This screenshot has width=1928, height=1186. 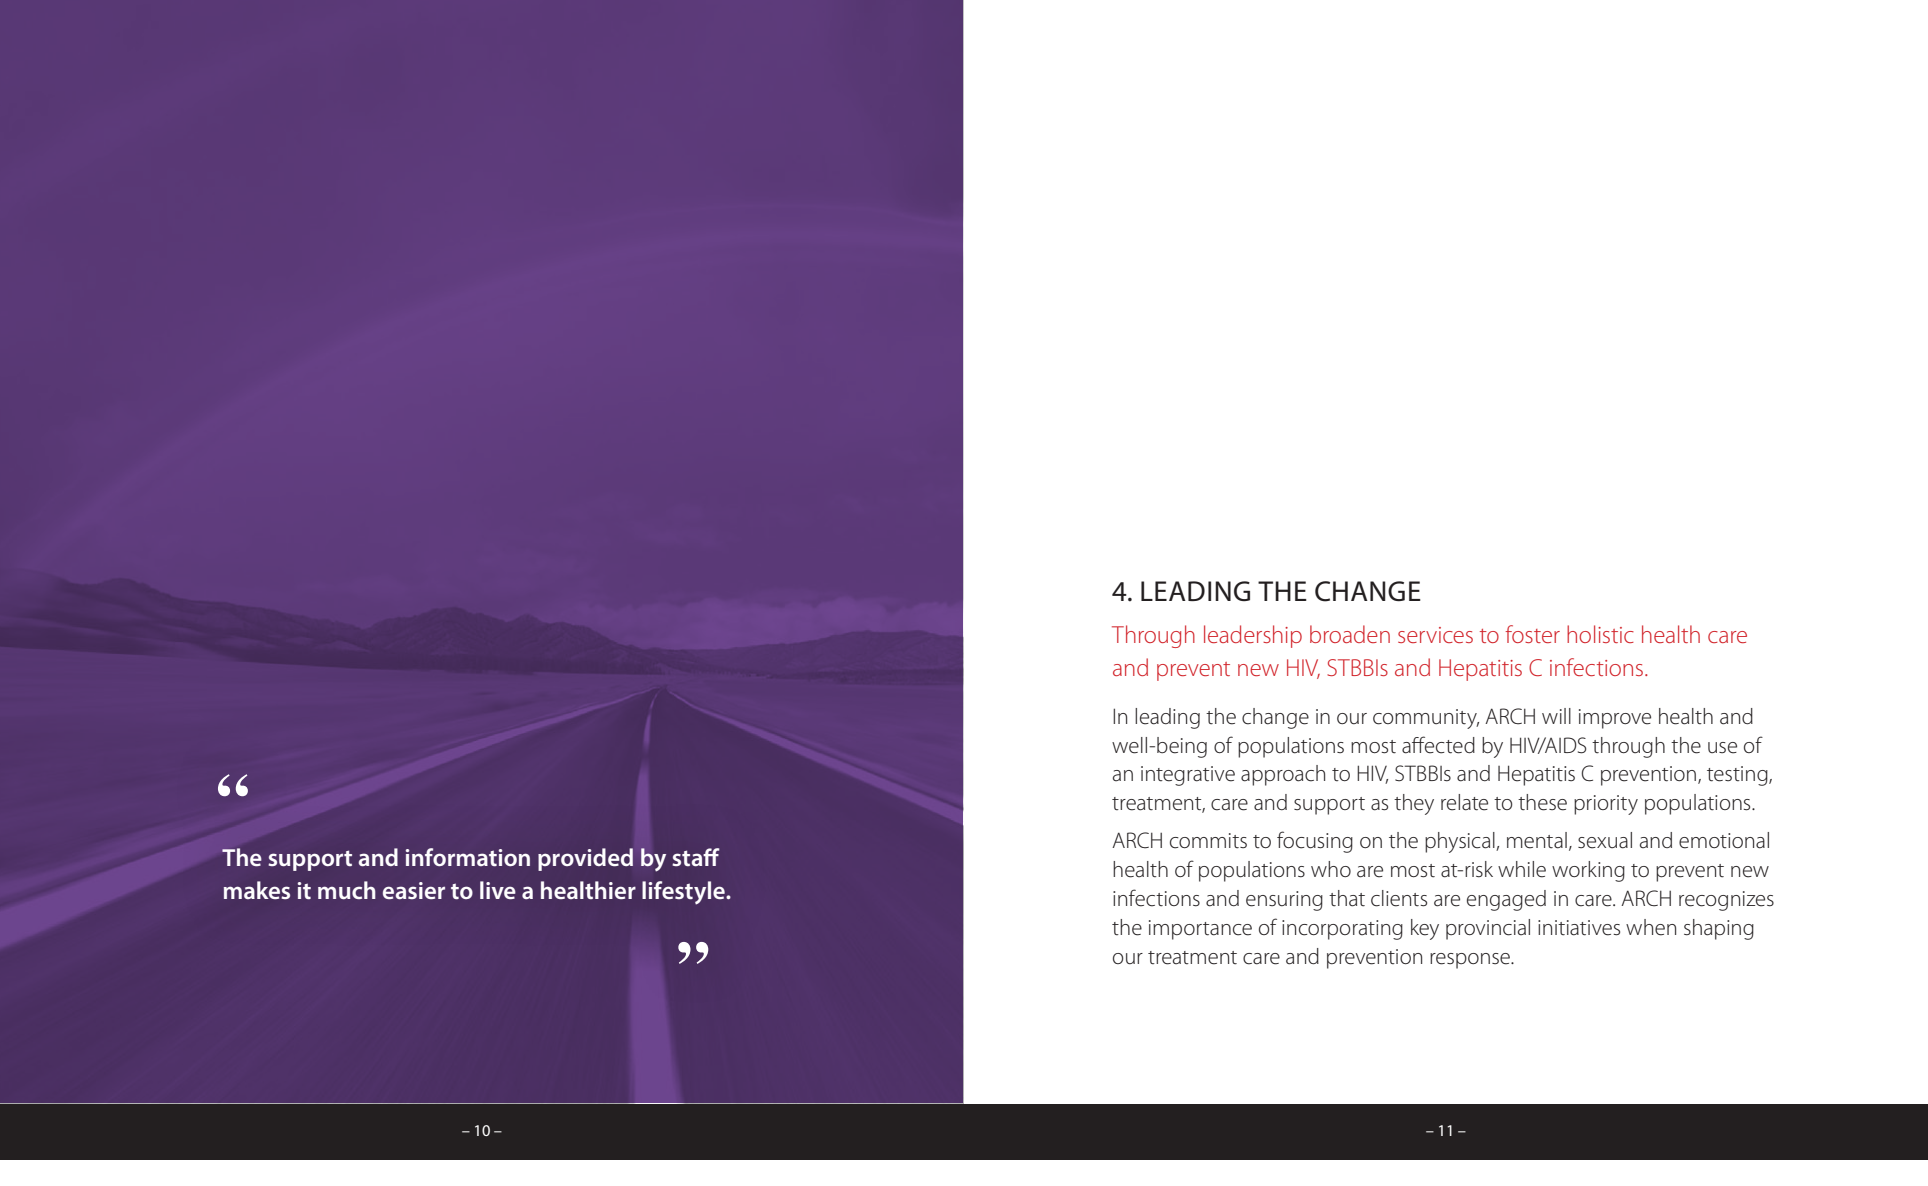 I want to click on commits, so click(x=1208, y=841).
